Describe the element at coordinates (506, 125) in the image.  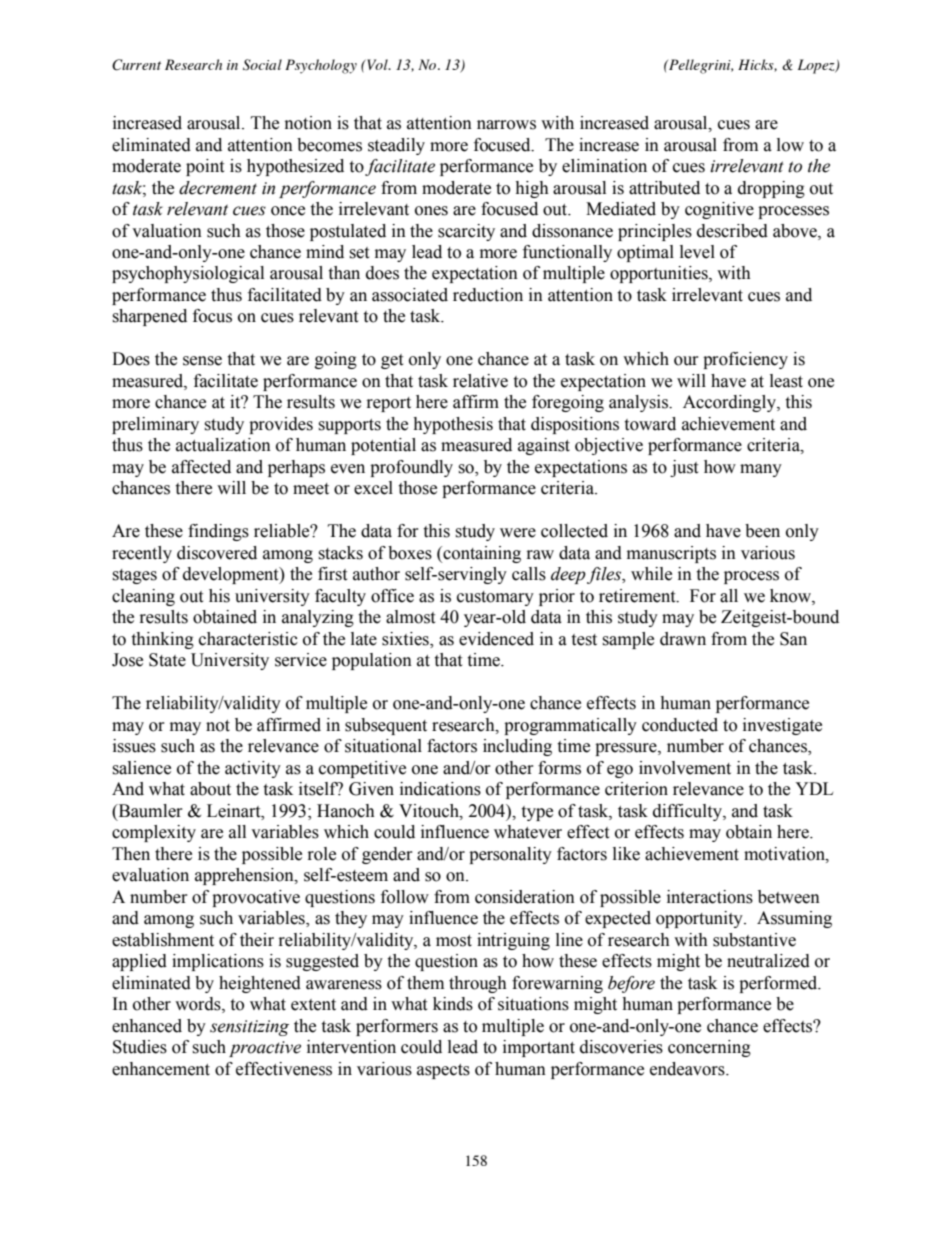
I see `narrows` at that location.
